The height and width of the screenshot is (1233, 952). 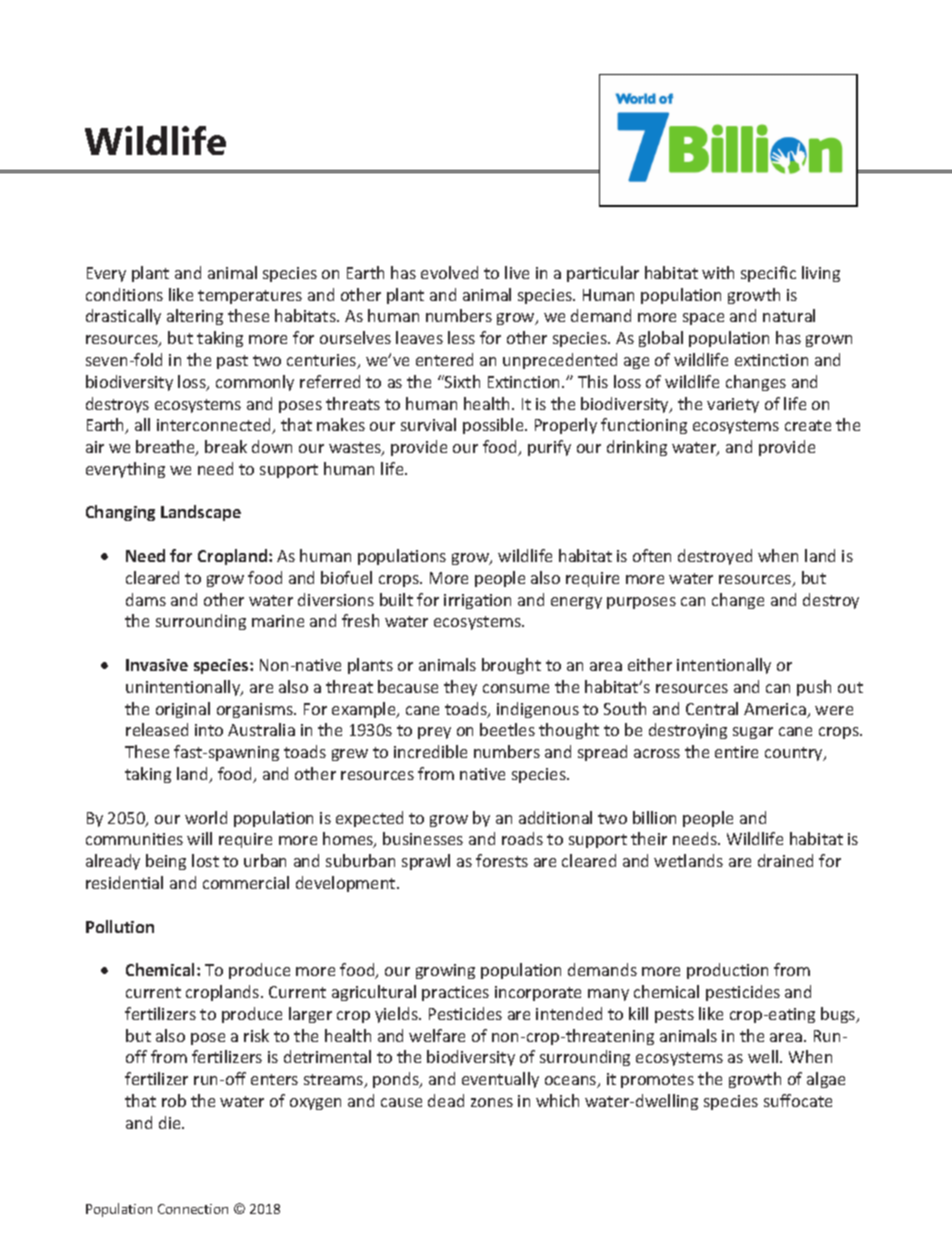 I want to click on Pollution, so click(x=120, y=926).
